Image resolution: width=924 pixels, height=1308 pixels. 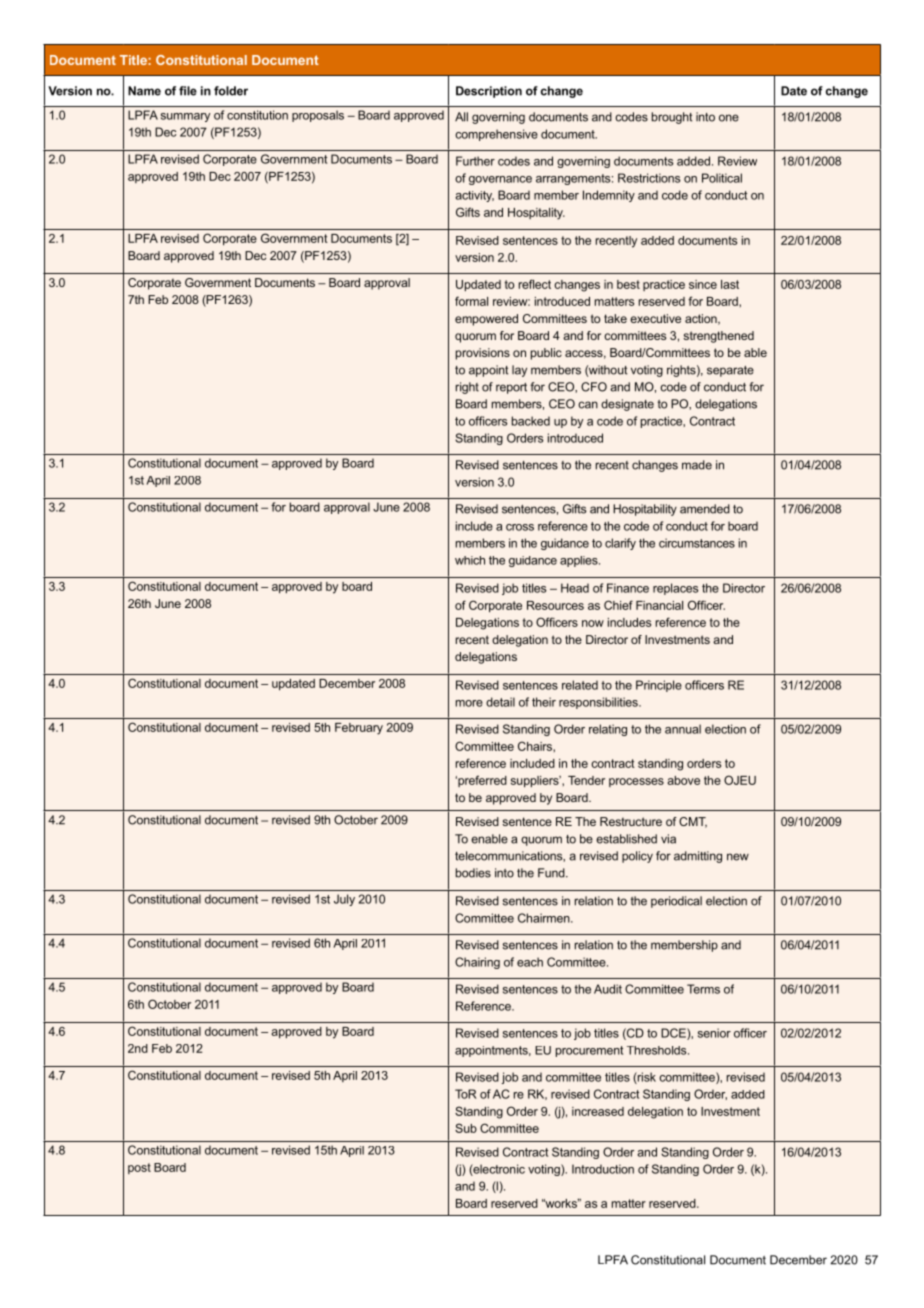 I want to click on which, so click(x=470, y=560).
